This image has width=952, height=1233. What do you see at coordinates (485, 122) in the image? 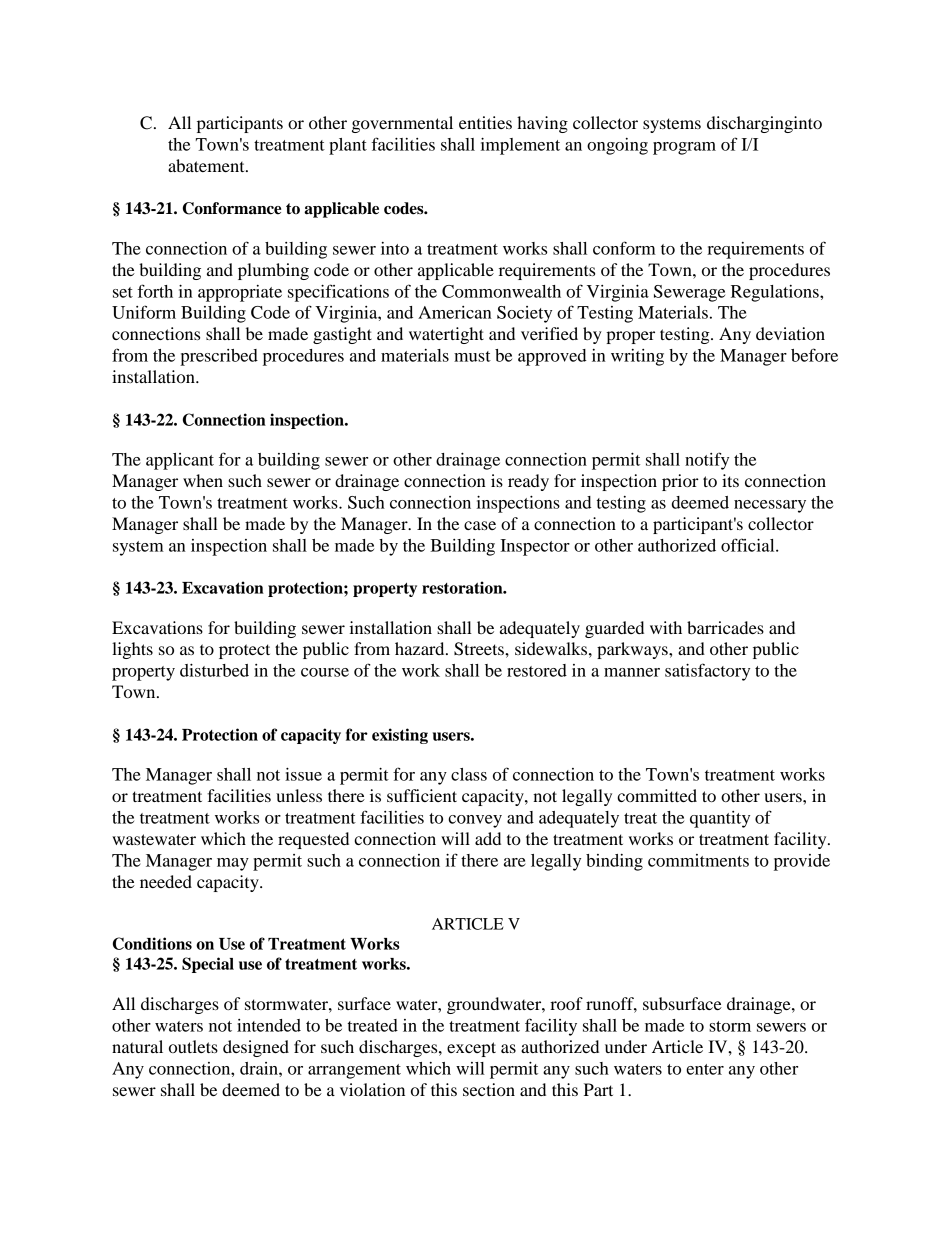
I see `entities` at bounding box center [485, 122].
